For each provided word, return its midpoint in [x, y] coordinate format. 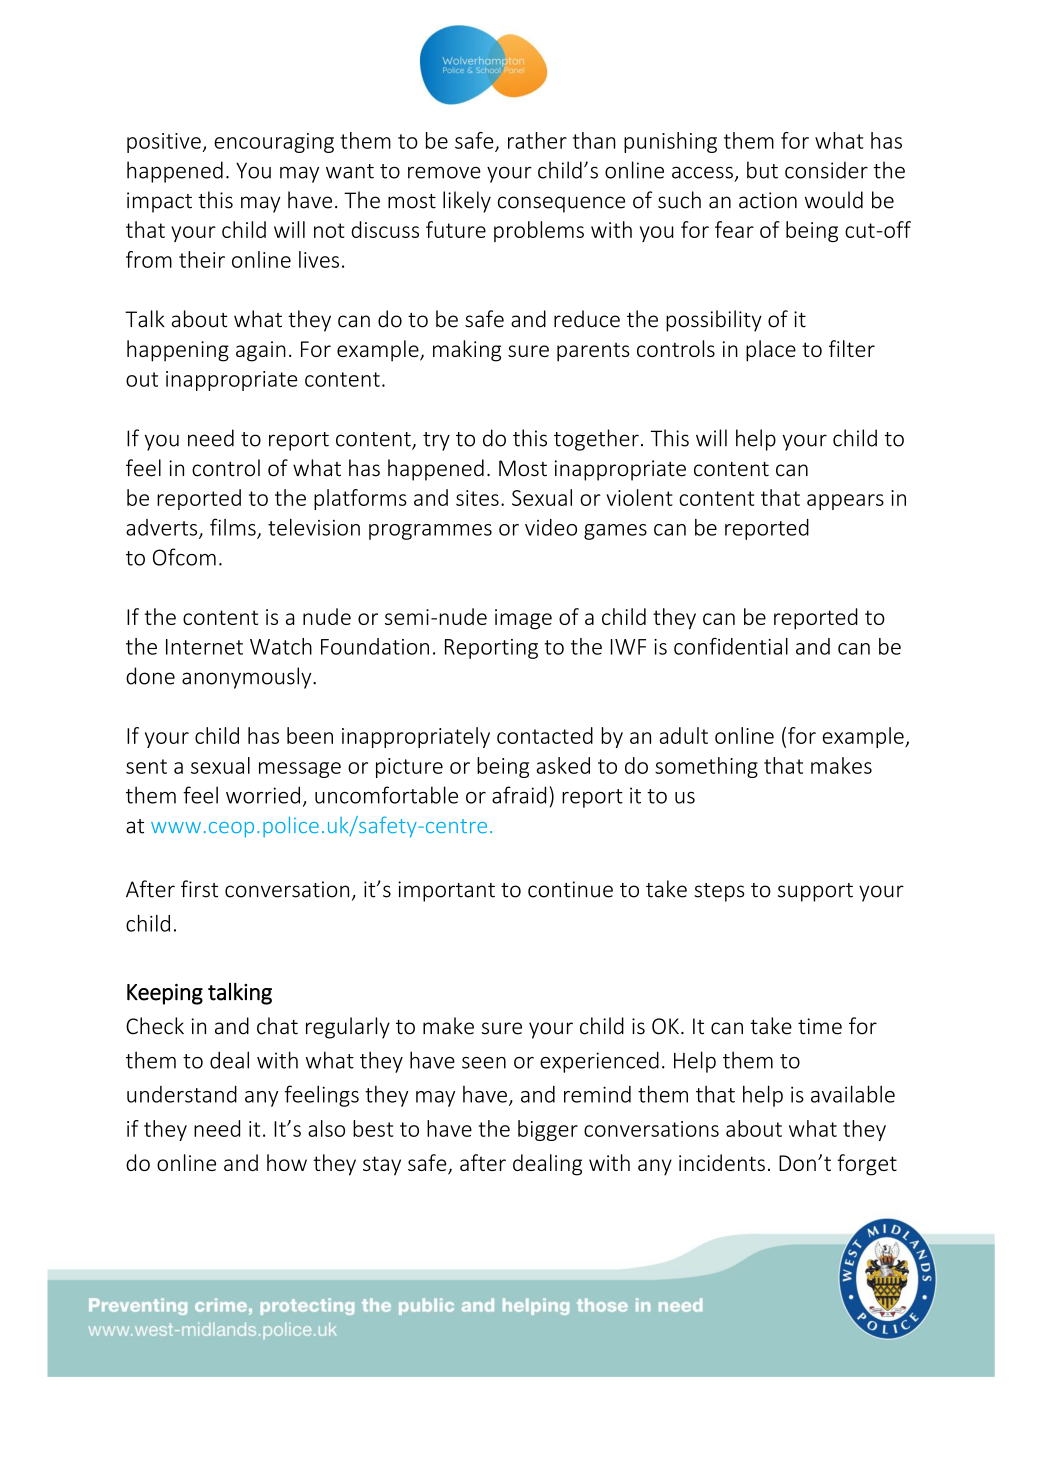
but [762, 170]
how [287, 1162]
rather [537, 140]
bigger [548, 1130]
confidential [731, 646]
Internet [204, 647]
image [523, 619]
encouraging [274, 143]
